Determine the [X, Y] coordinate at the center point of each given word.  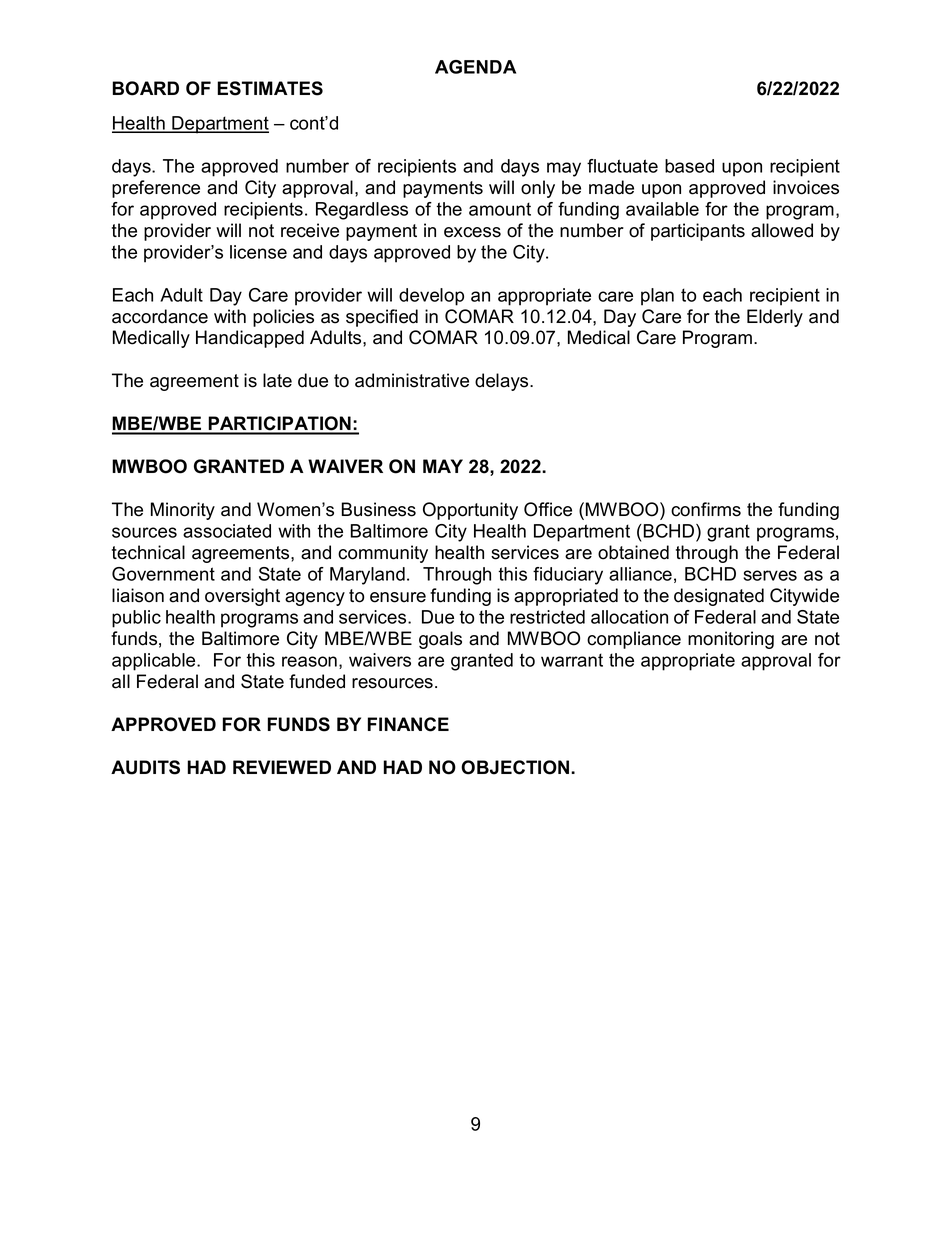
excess [472, 232]
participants [698, 232]
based [689, 166]
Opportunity [470, 511]
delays [503, 382]
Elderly [775, 318]
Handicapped [250, 339]
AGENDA [475, 67]
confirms [706, 509]
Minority [183, 511]
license [258, 252]
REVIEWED [282, 767]
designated [719, 597]
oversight [242, 597]
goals [440, 640]
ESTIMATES [270, 88]
